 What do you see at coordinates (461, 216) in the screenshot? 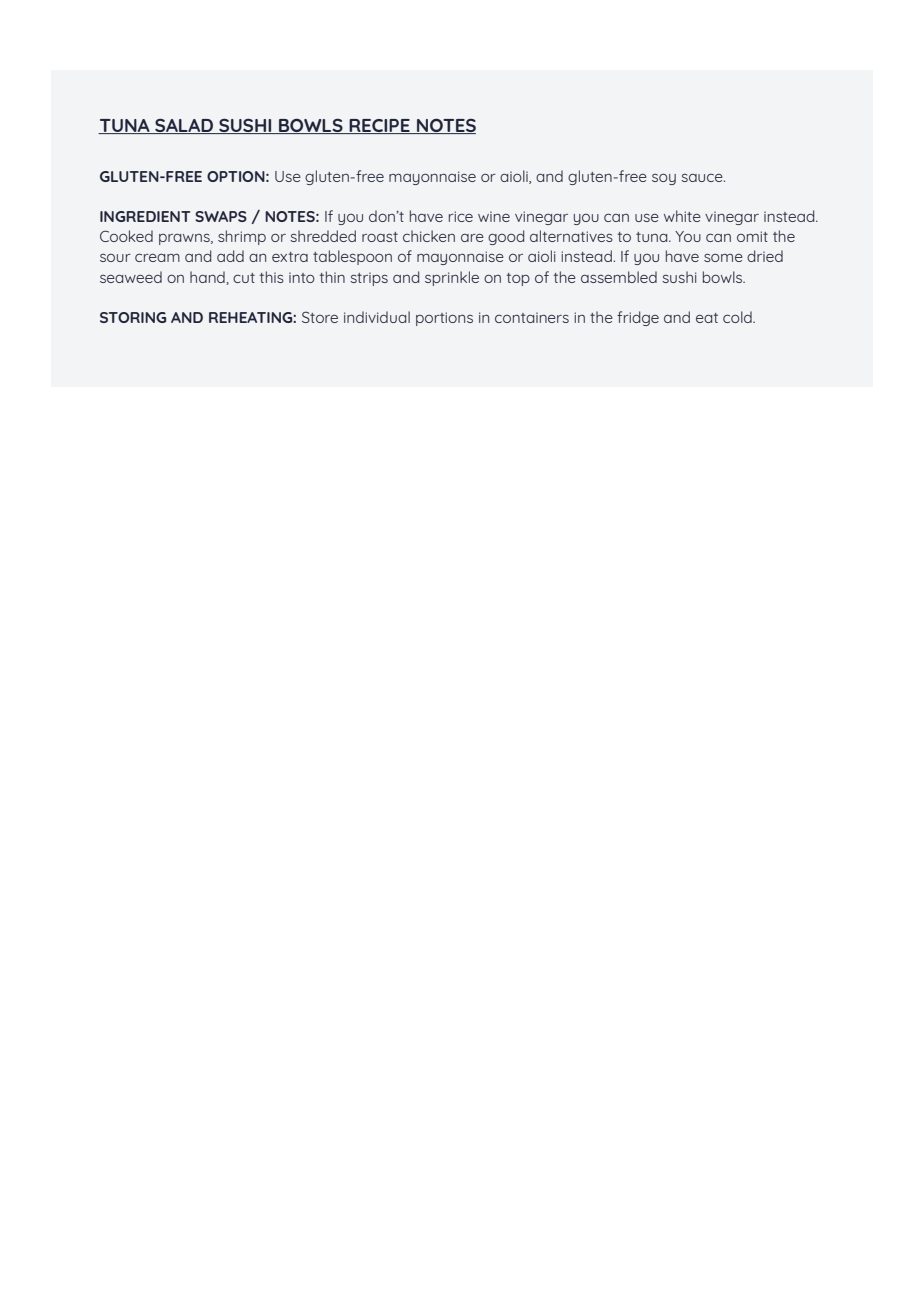
I see `rice` at bounding box center [461, 216].
